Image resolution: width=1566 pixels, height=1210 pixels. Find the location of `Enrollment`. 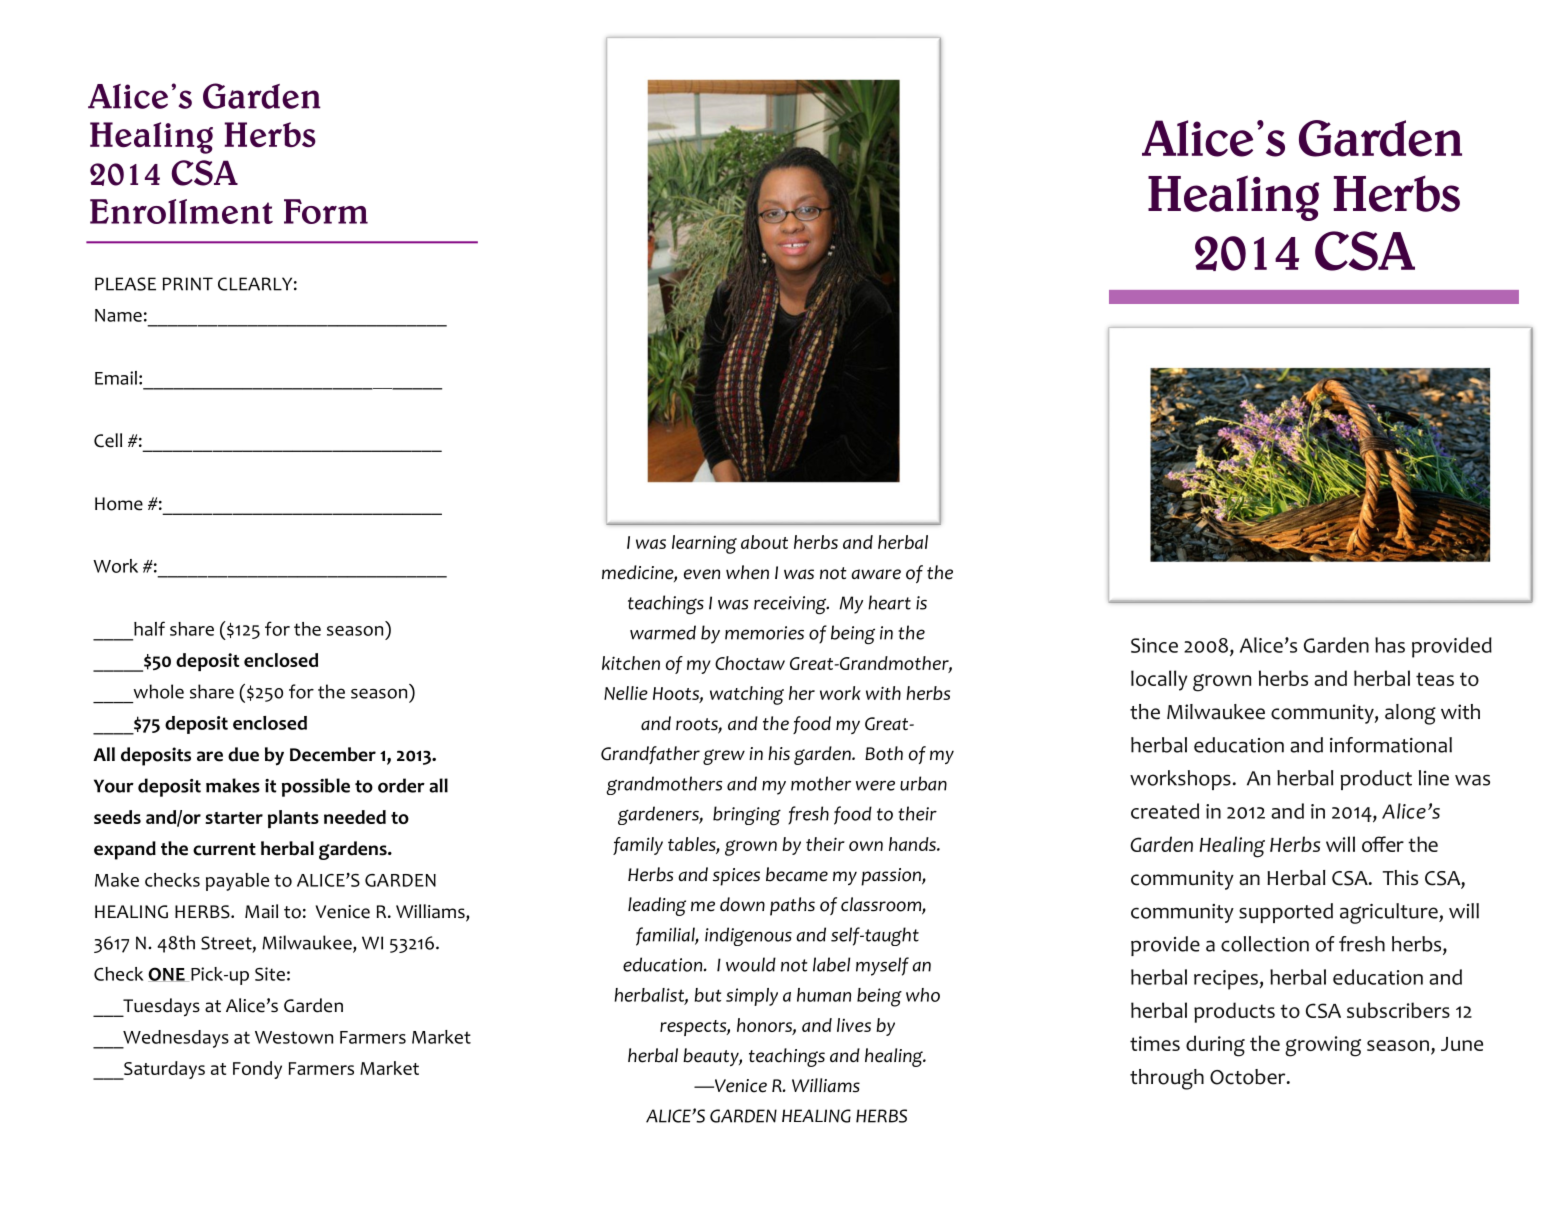

Enrollment is located at coordinates (181, 211).
